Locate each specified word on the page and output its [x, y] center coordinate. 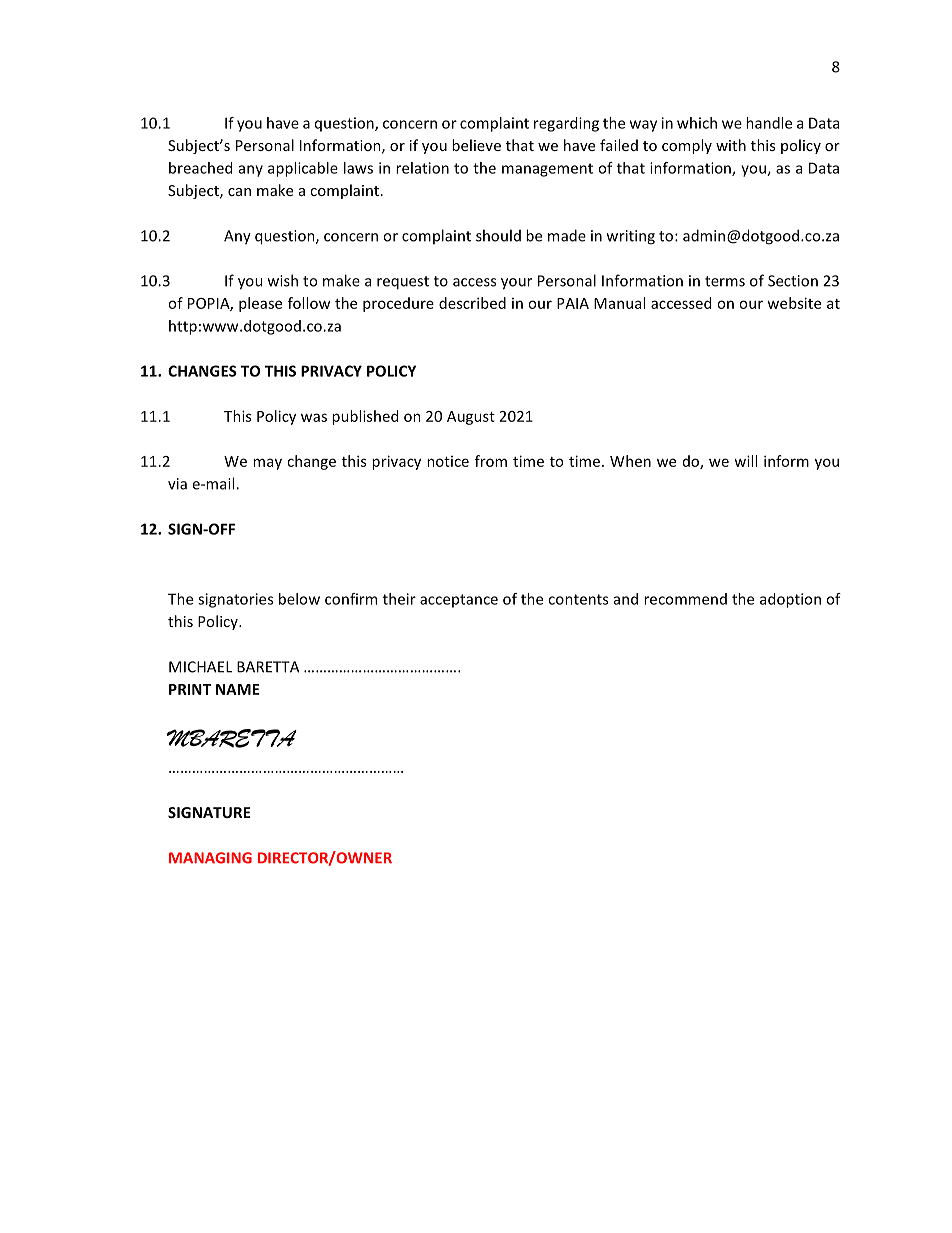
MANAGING [210, 858]
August [471, 418]
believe [476, 145]
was [314, 417]
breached [200, 168]
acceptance [459, 601]
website [794, 303]
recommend [685, 599]
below [299, 599]
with [731, 145]
